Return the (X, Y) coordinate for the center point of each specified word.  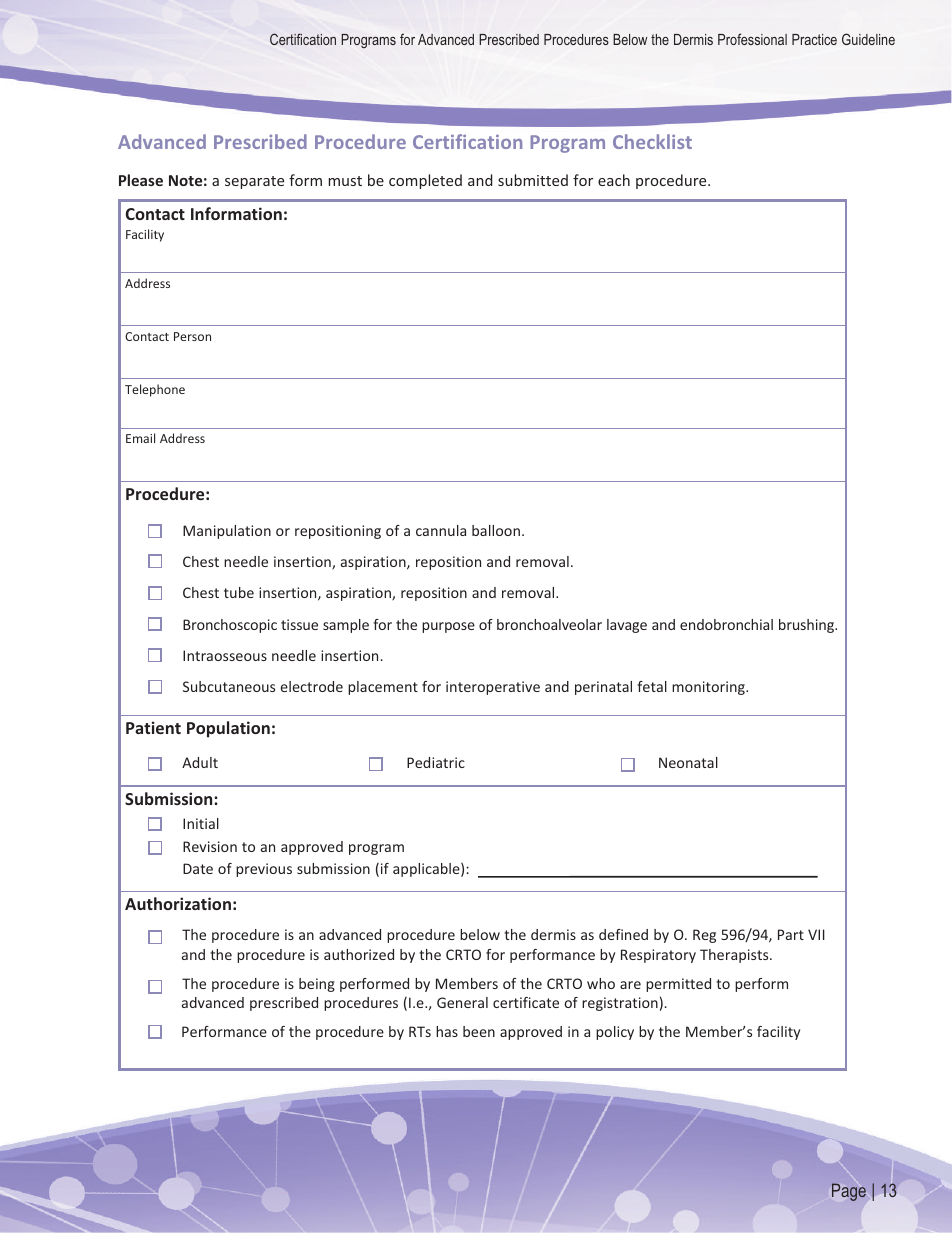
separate (254, 182)
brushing (808, 626)
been (479, 1031)
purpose (448, 627)
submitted (533, 180)
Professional (752, 39)
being (317, 985)
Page (849, 1192)
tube (239, 592)
